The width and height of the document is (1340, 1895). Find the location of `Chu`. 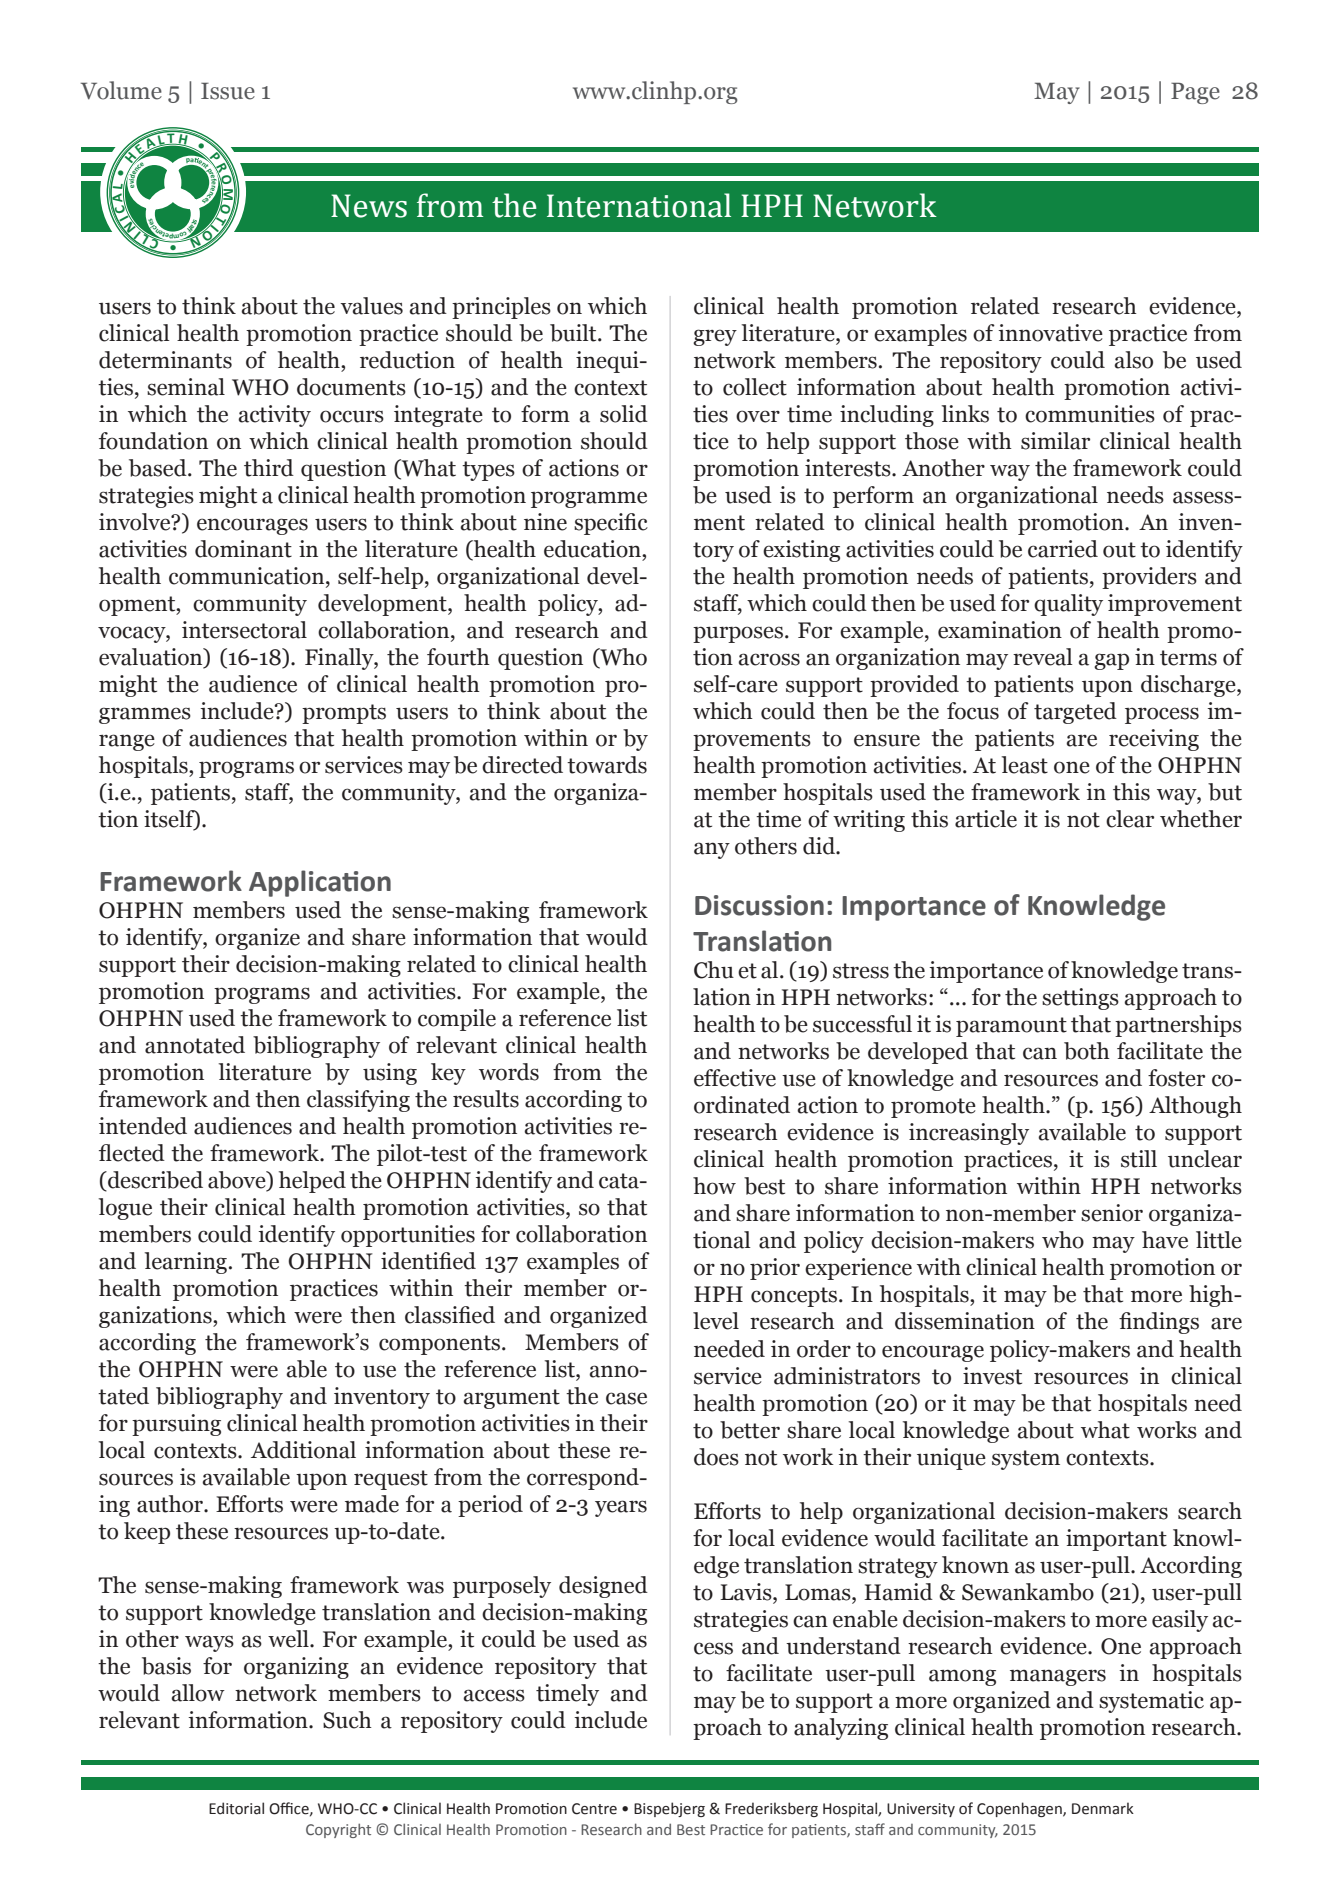

Chu is located at coordinates (714, 970).
